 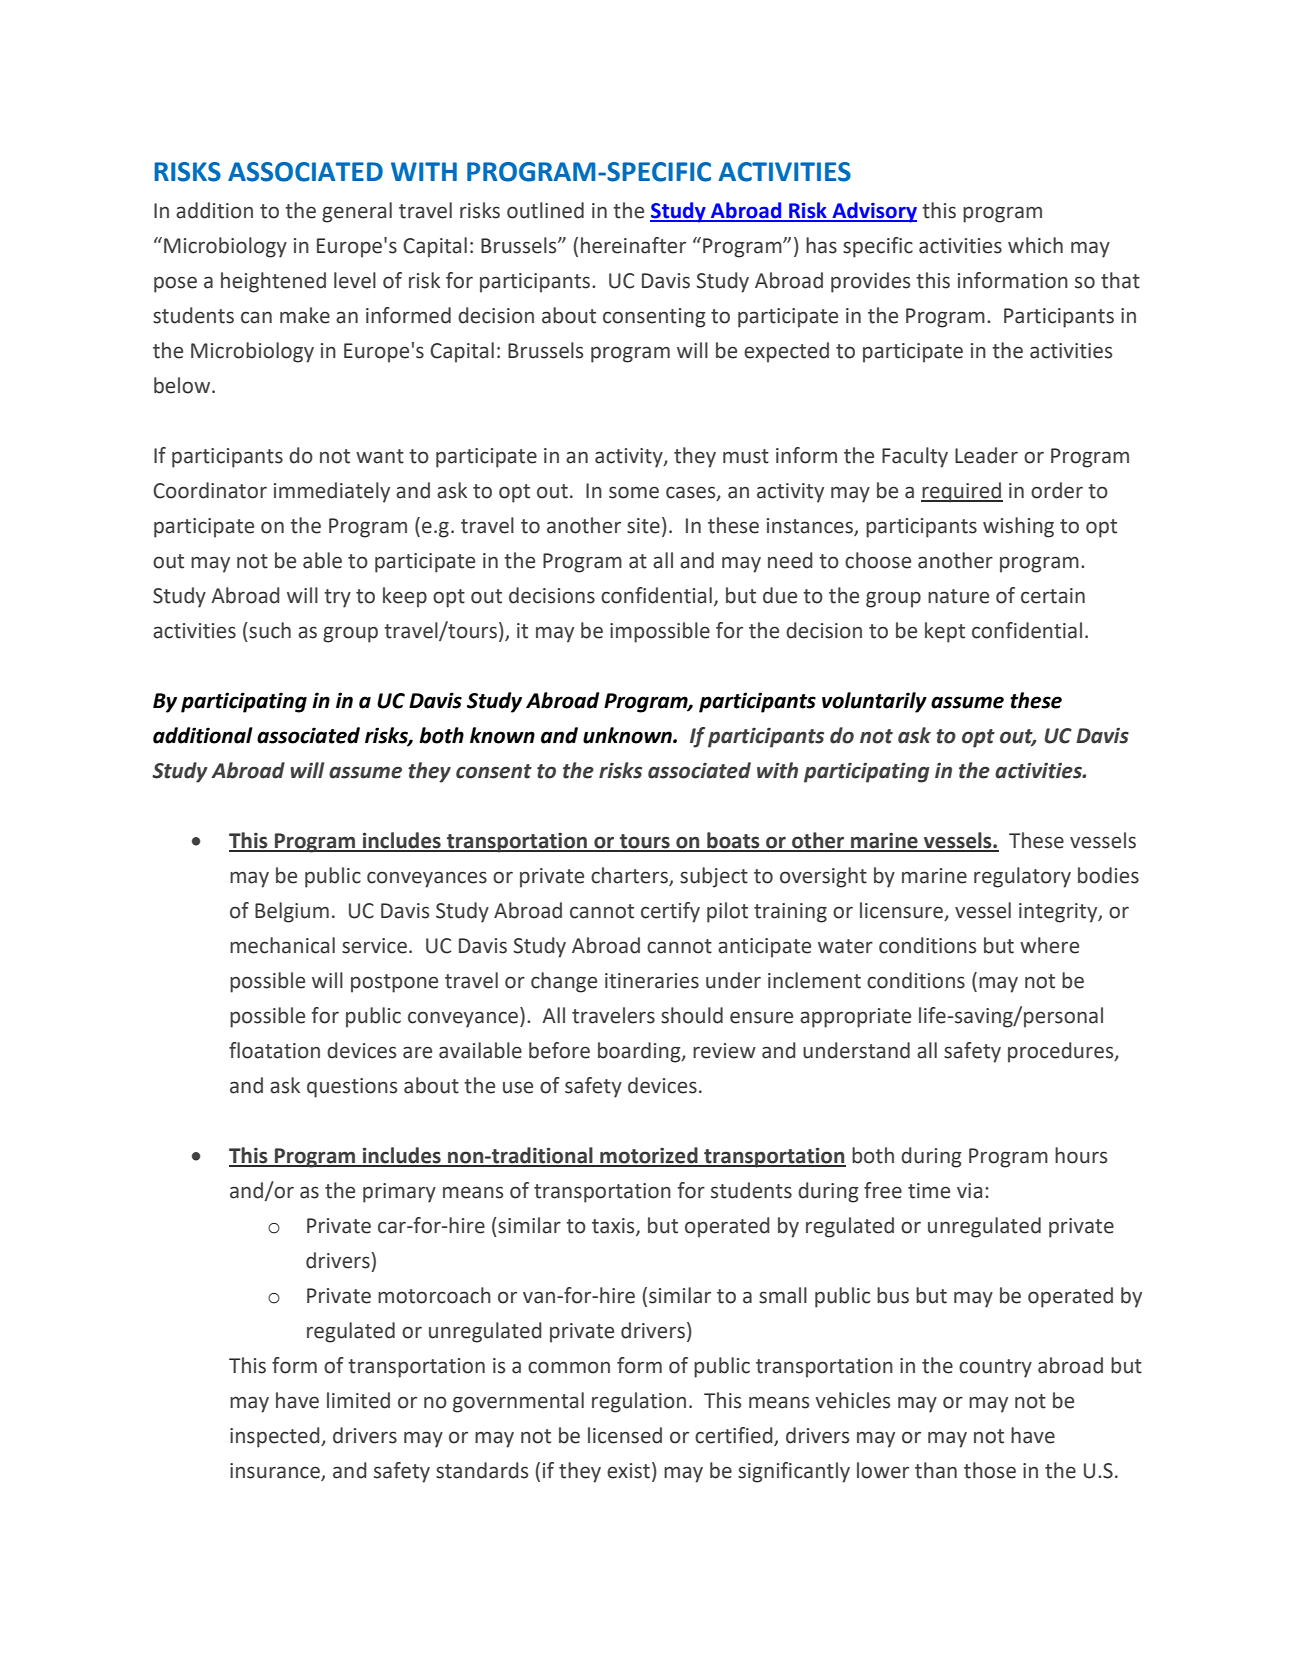 What do you see at coordinates (269, 630) in the page?
I see `such` at bounding box center [269, 630].
